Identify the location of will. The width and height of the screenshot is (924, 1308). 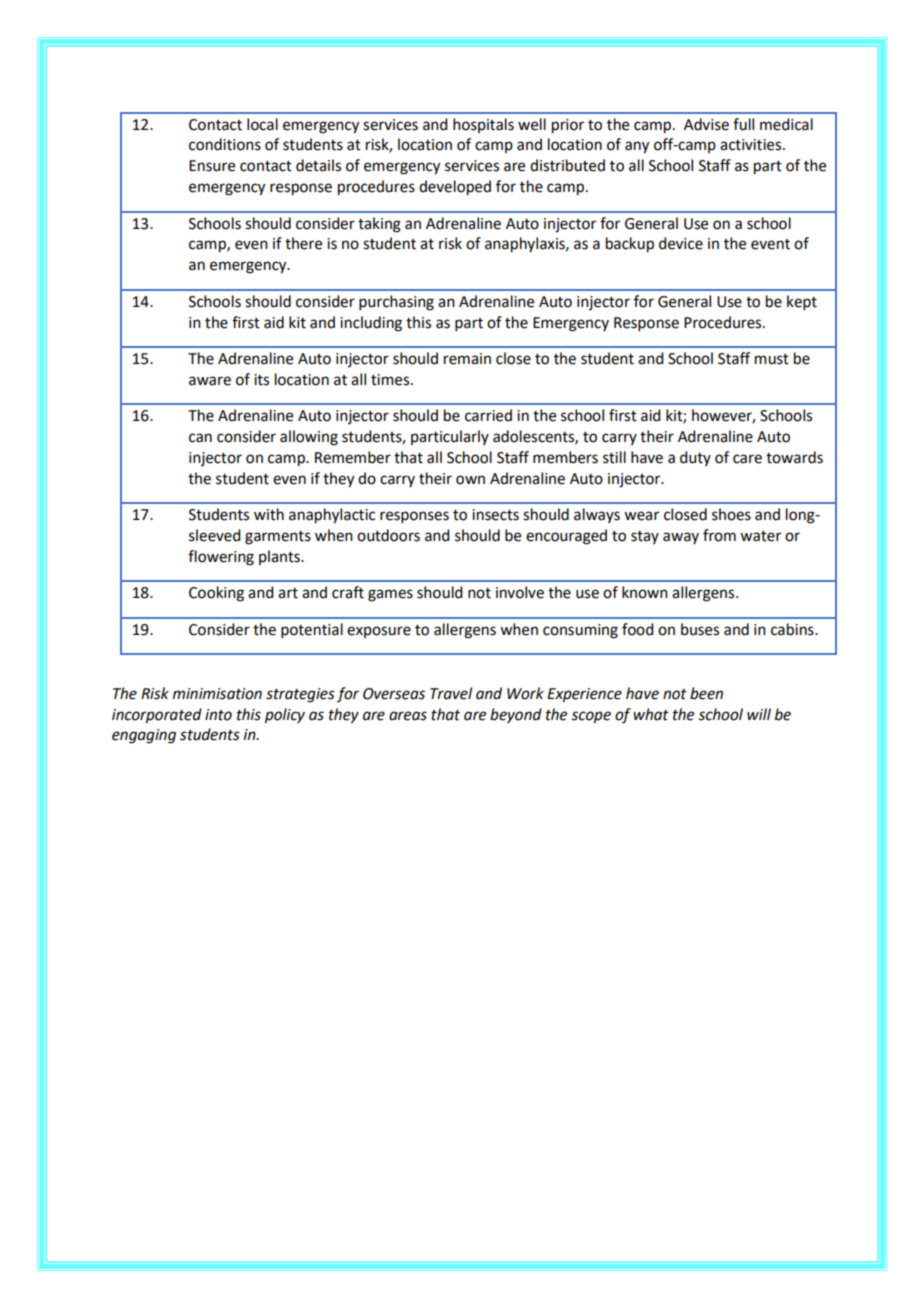
(759, 714).
